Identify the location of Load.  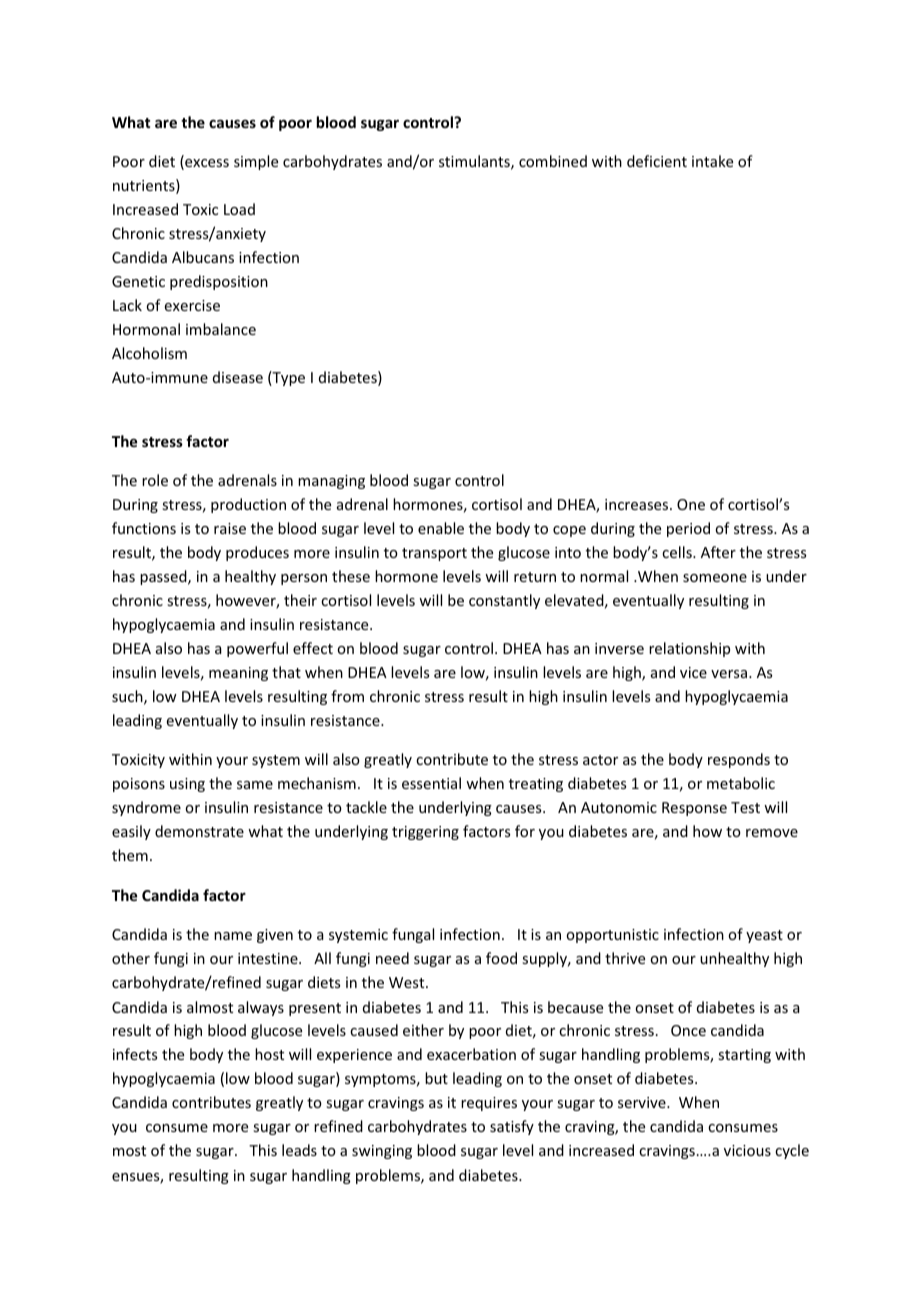
(239, 209).
